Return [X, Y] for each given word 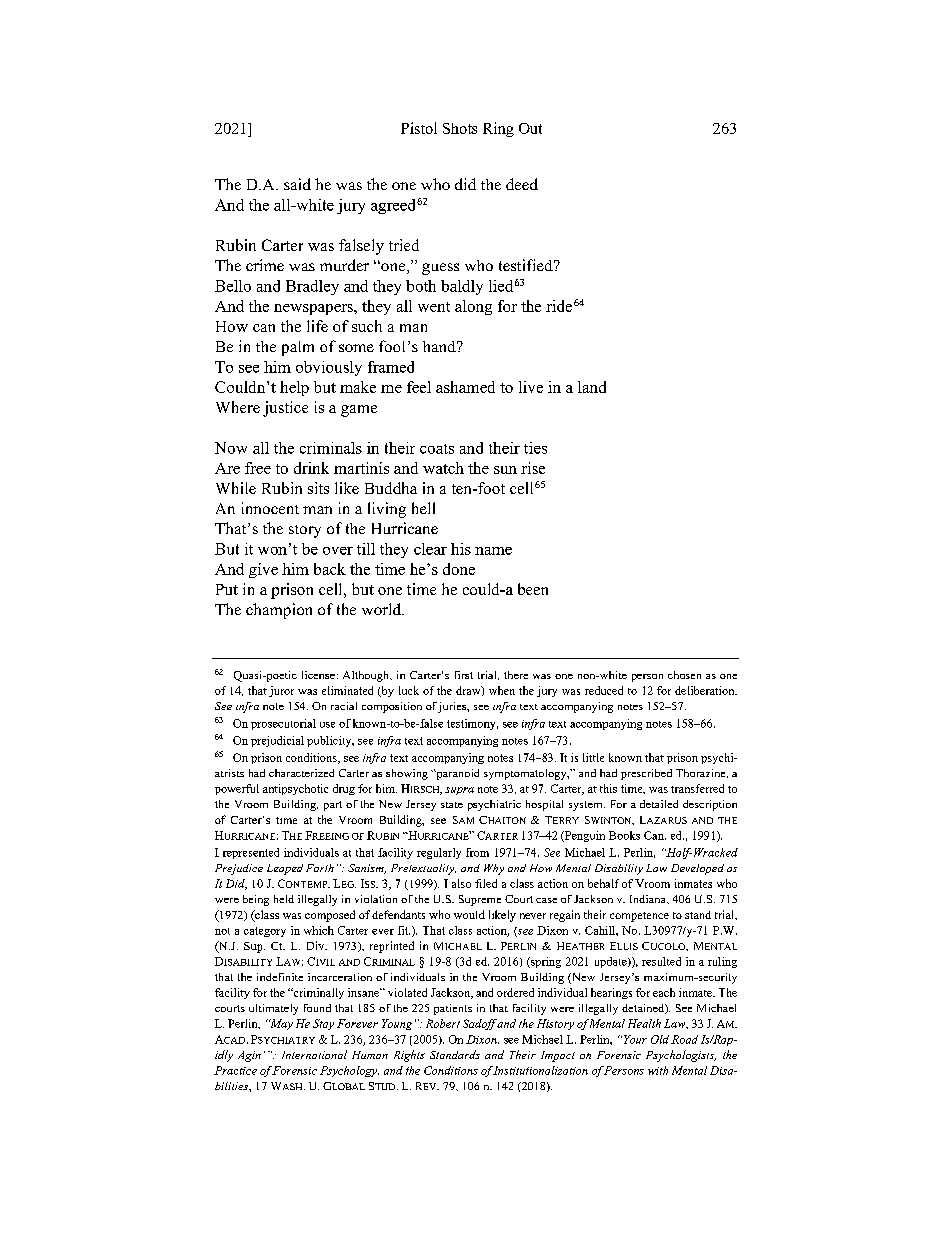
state [452, 805]
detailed [659, 804]
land [592, 387]
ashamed [465, 387]
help [294, 388]
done [459, 569]
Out [530, 128]
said [297, 184]
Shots [460, 128]
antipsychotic [295, 789]
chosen [684, 675]
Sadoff [480, 1024]
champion [279, 611]
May [281, 1024]
